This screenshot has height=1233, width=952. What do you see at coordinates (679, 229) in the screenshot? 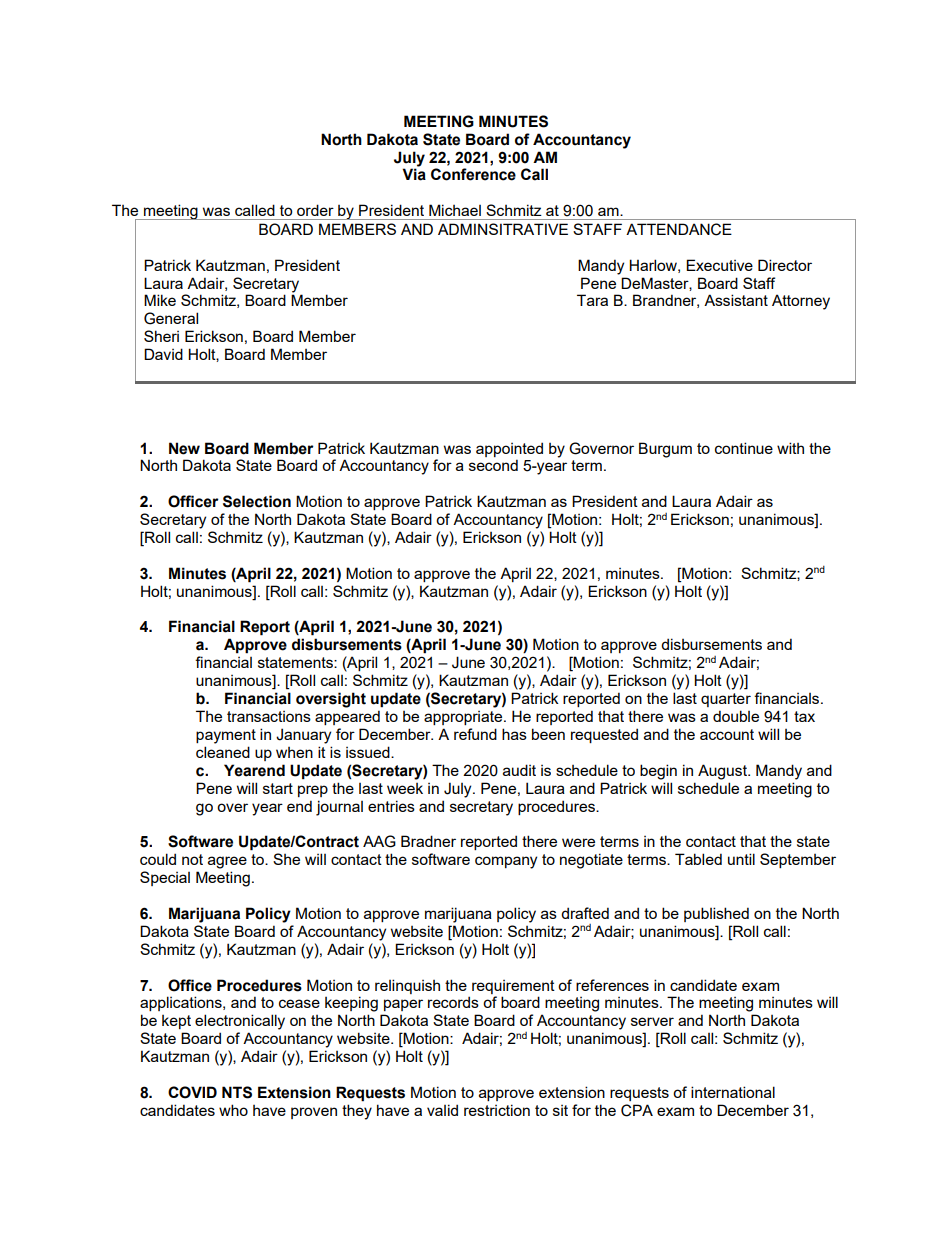
I see `ATTENDANCE` at bounding box center [679, 229].
